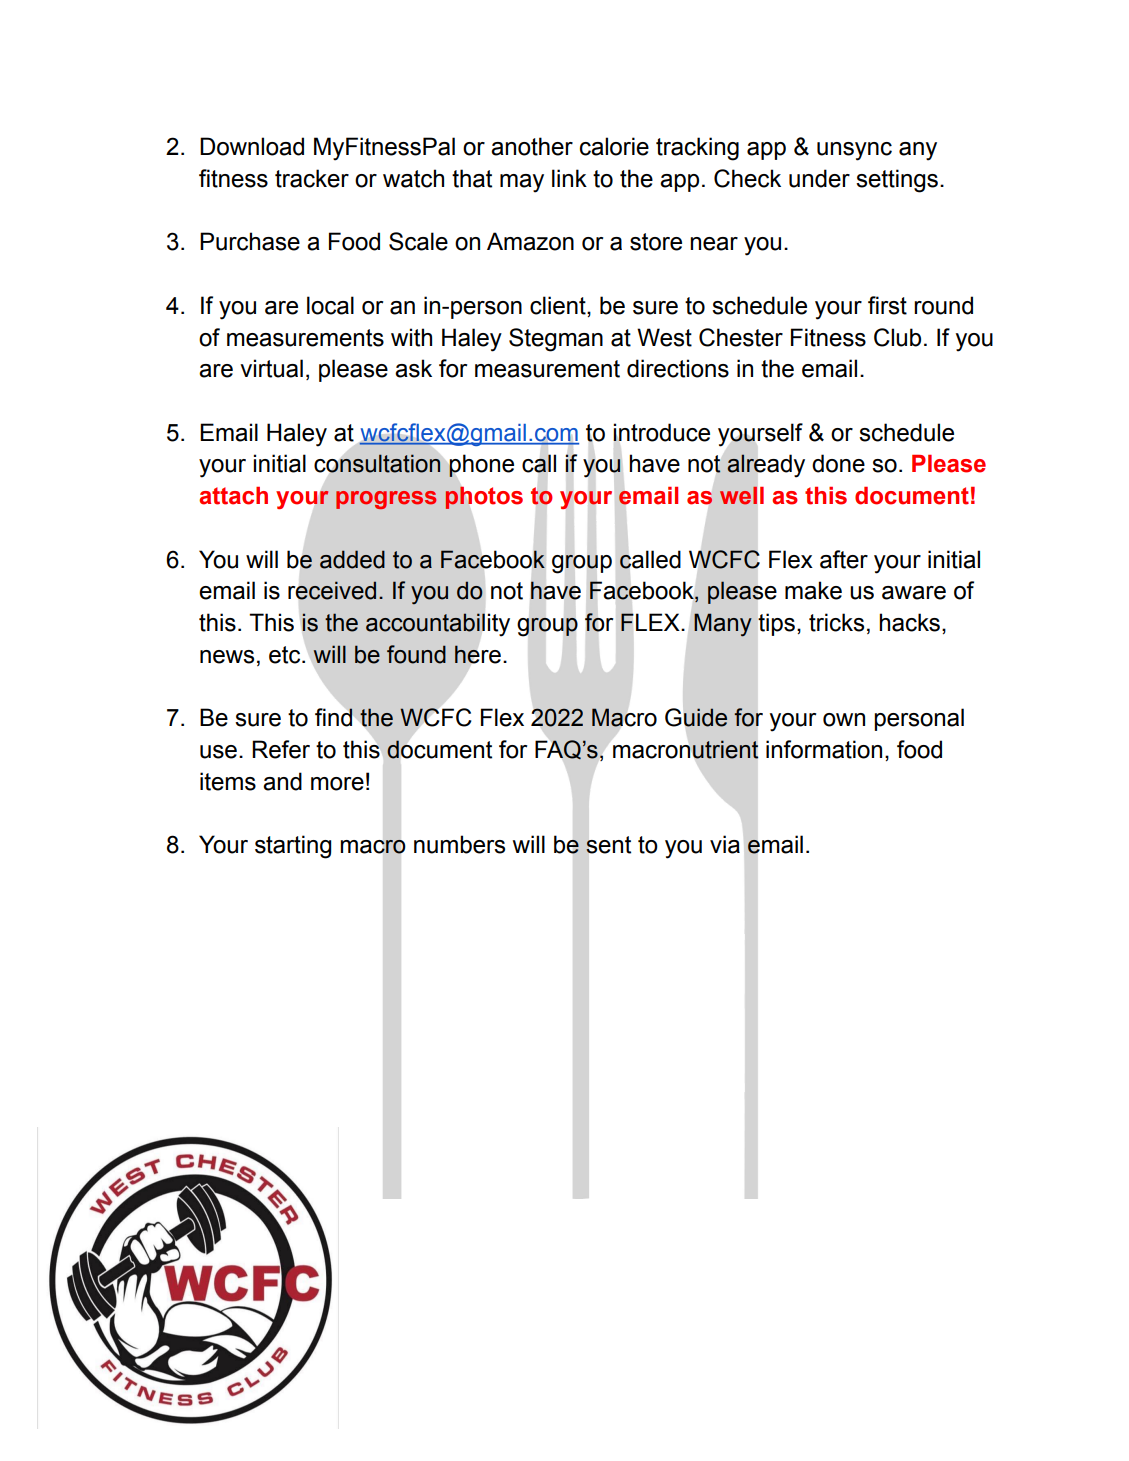 Image resolution: width=1129 pixels, height=1461 pixels. I want to click on starting, so click(293, 847).
